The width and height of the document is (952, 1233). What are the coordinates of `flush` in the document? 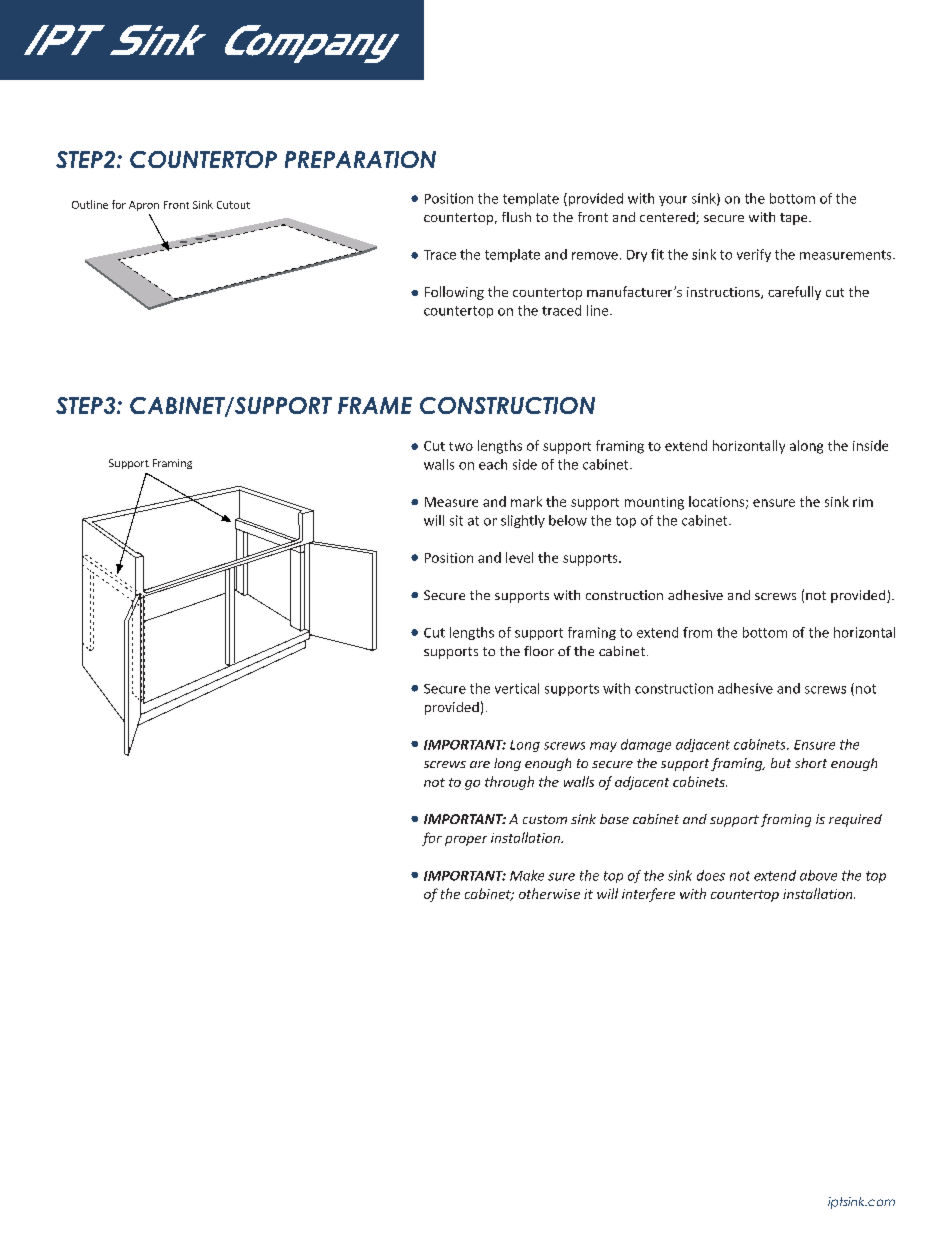 It's located at (516, 217).
